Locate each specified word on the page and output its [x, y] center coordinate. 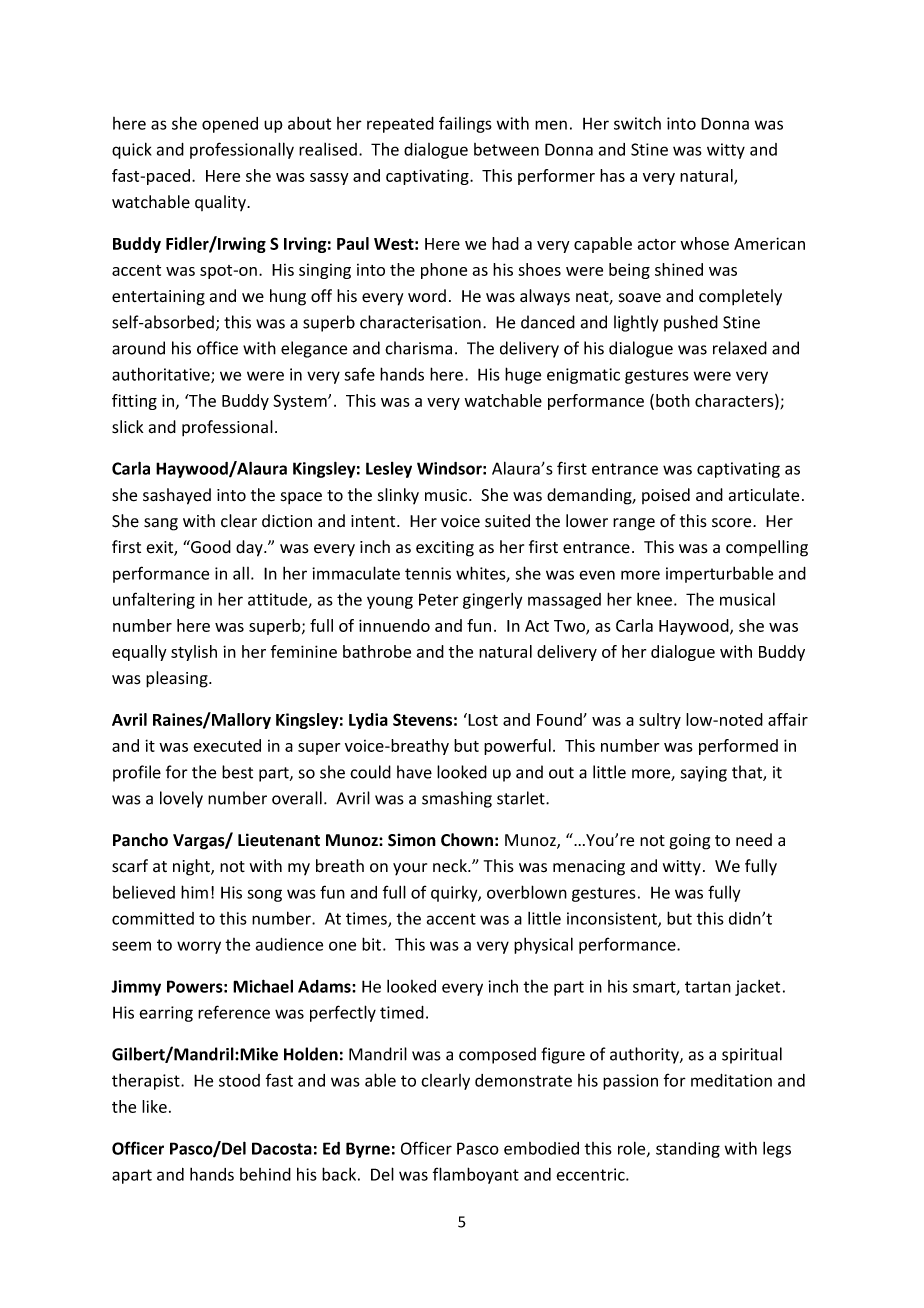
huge [523, 375]
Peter [439, 599]
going [689, 842]
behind [265, 1174]
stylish [194, 653]
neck [451, 866]
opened [230, 125]
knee [654, 599]
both [673, 400]
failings [465, 124]
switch [637, 123]
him [194, 892]
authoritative [162, 375]
